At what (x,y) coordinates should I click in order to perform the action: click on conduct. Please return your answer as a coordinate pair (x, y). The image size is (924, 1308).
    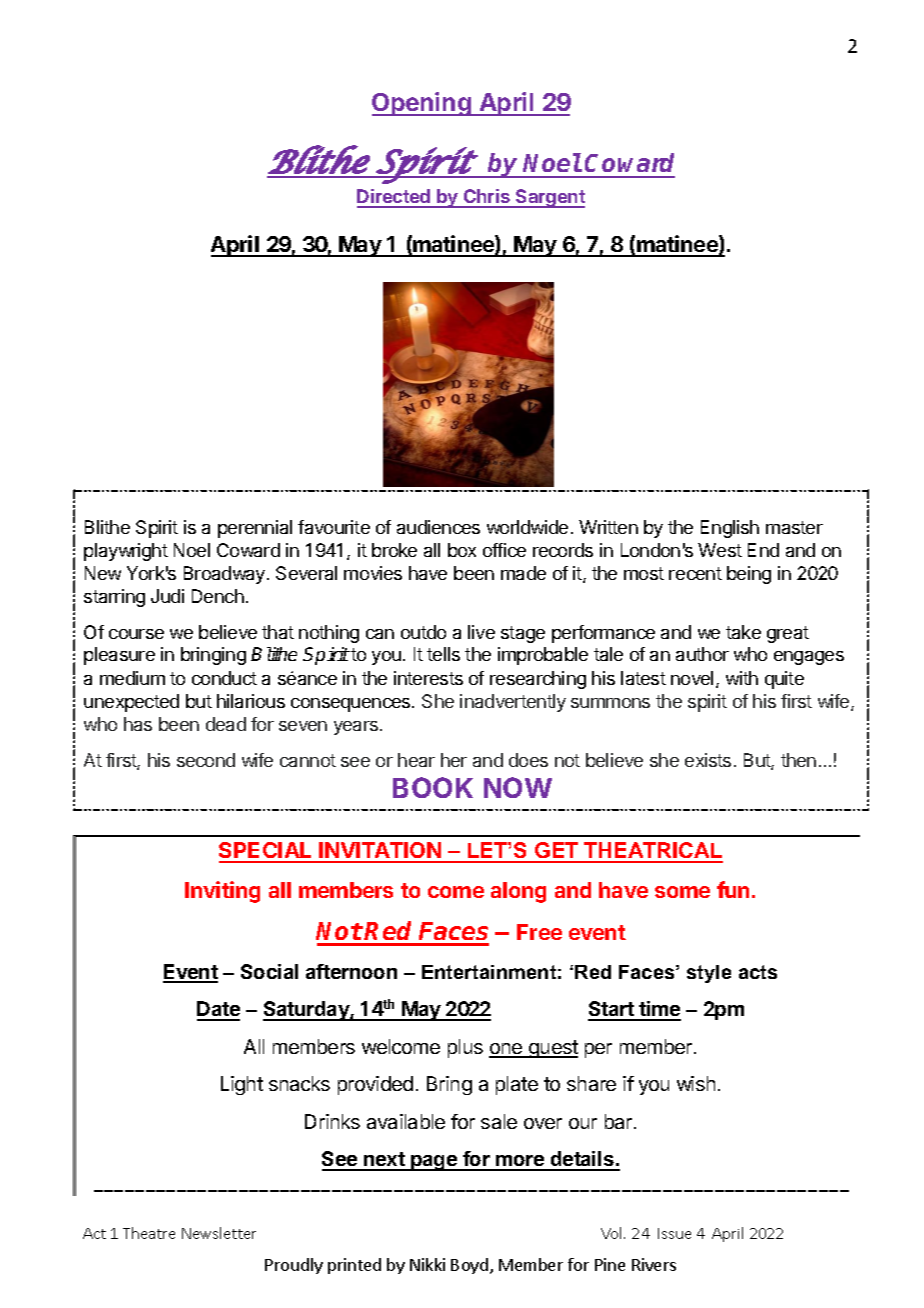
    Looking at the image, I should click on (224, 678).
